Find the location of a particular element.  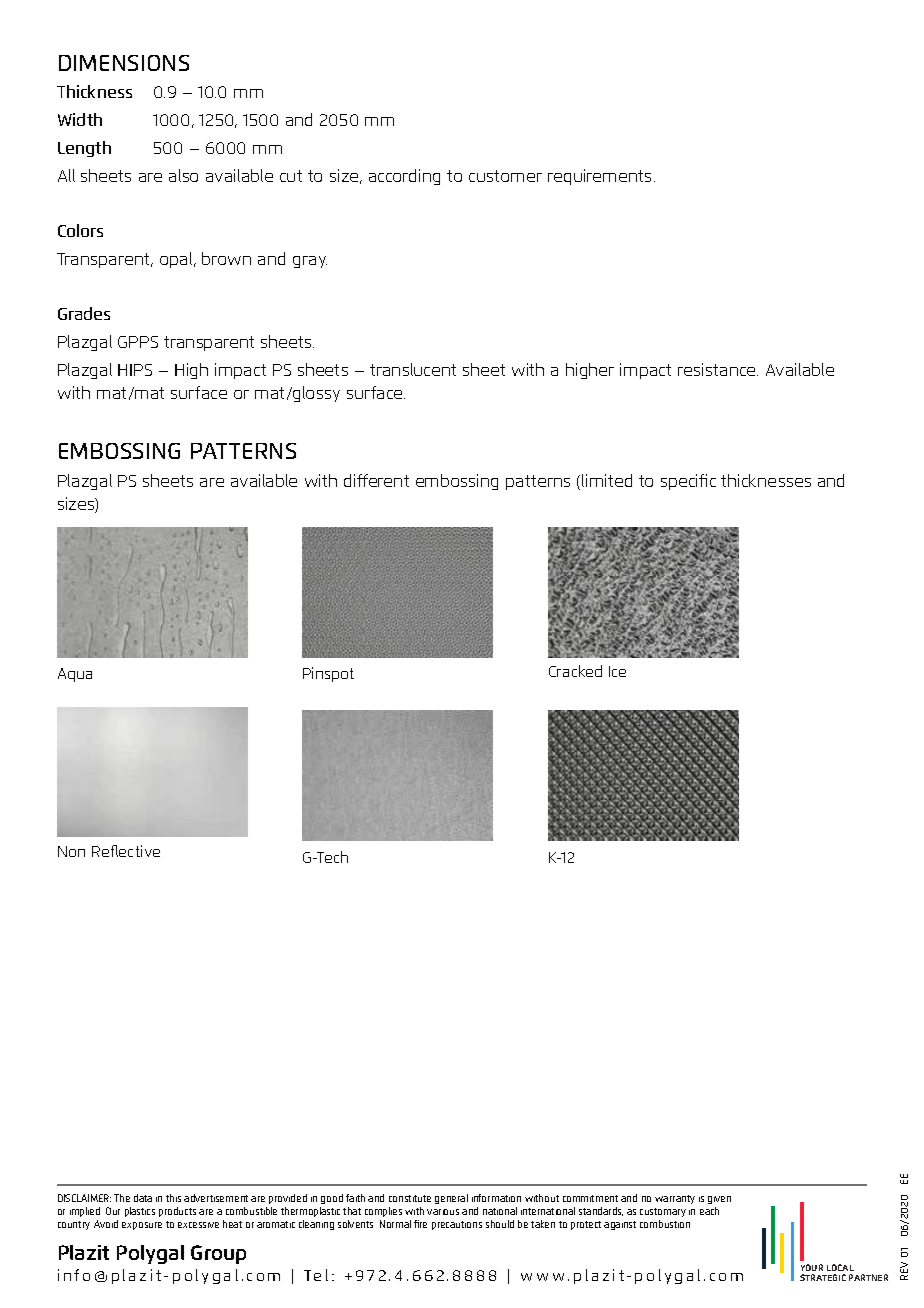

YOUR is located at coordinates (812, 1267).
